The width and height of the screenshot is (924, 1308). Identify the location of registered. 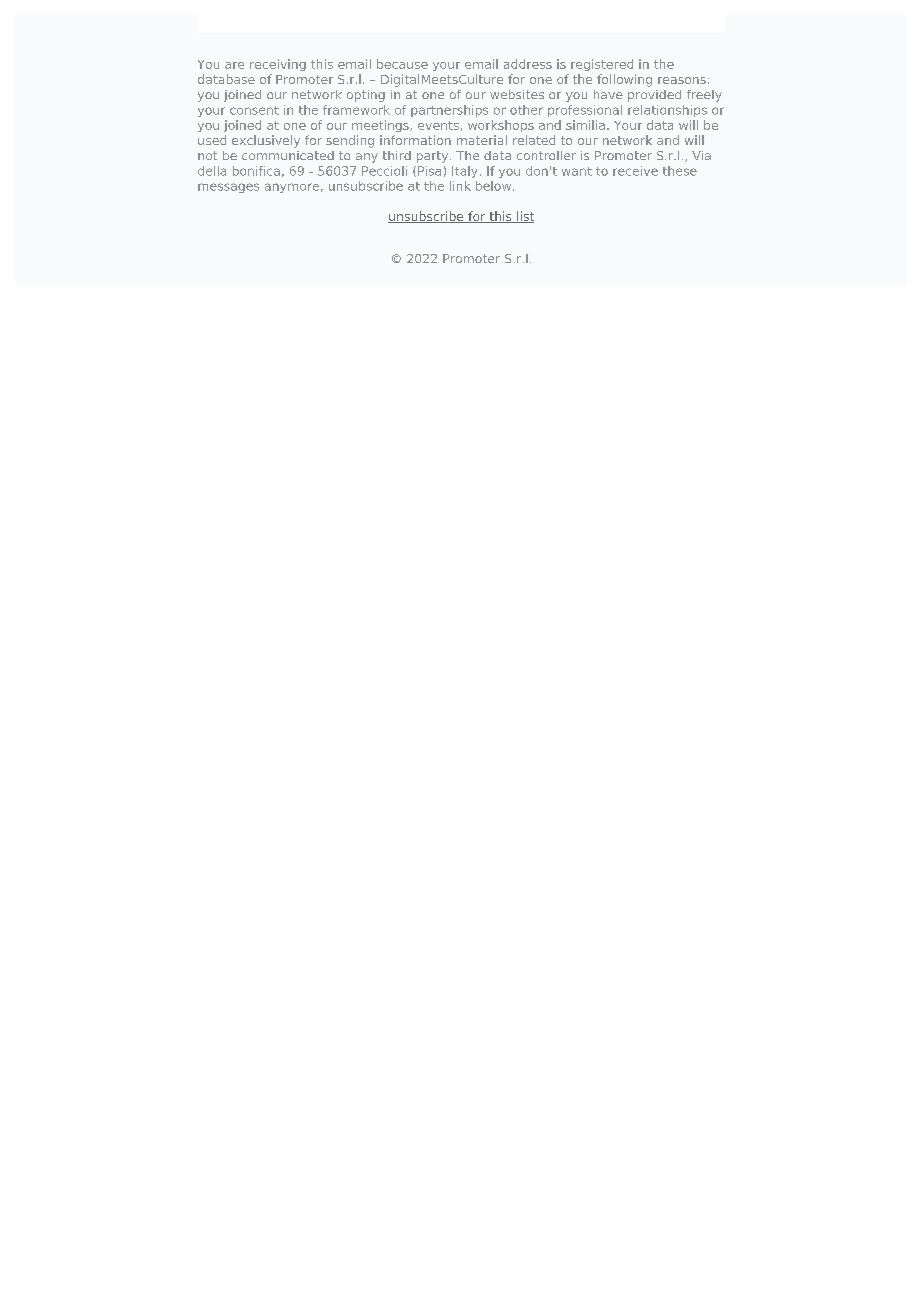
(602, 65).
